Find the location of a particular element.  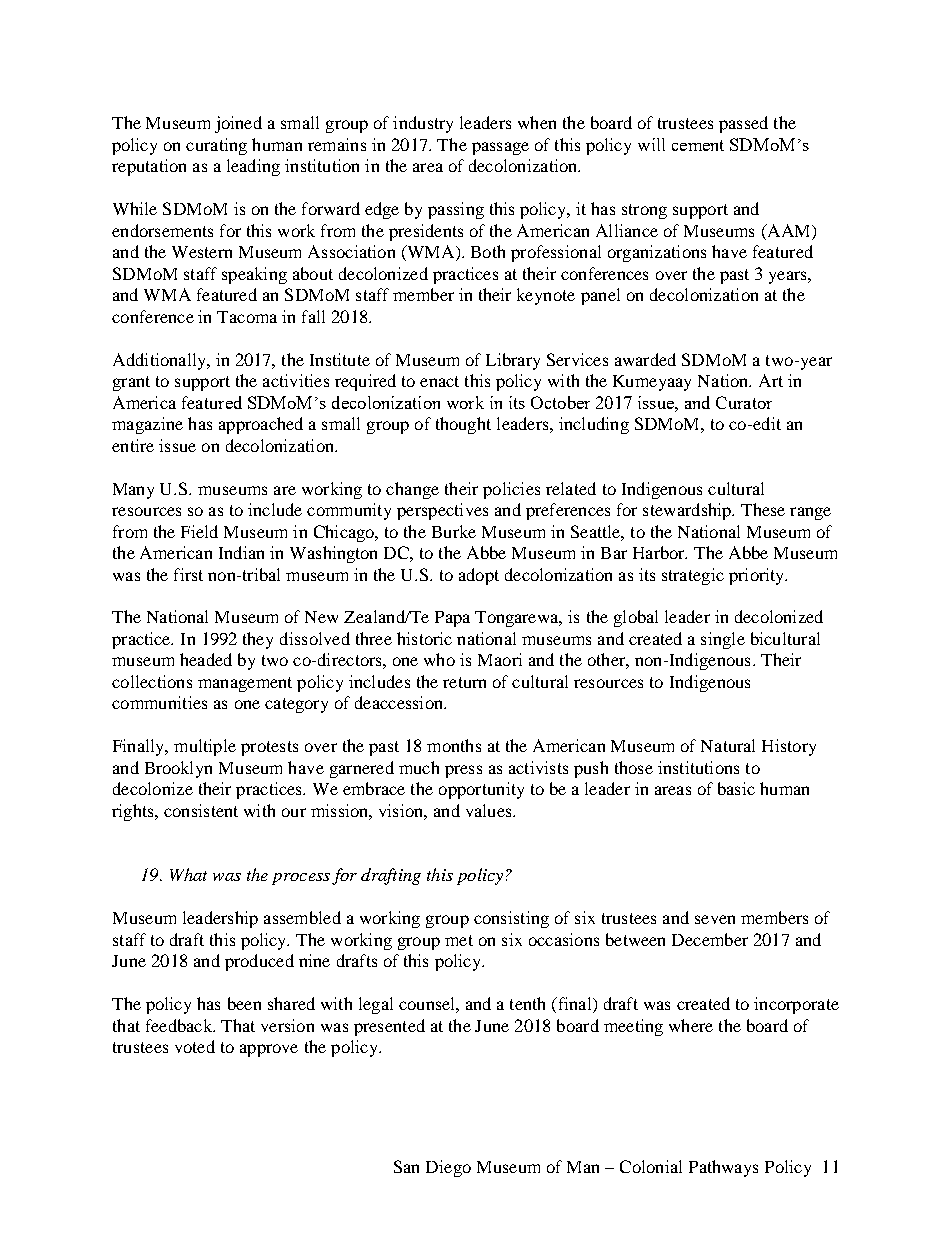

consistent is located at coordinates (201, 810).
